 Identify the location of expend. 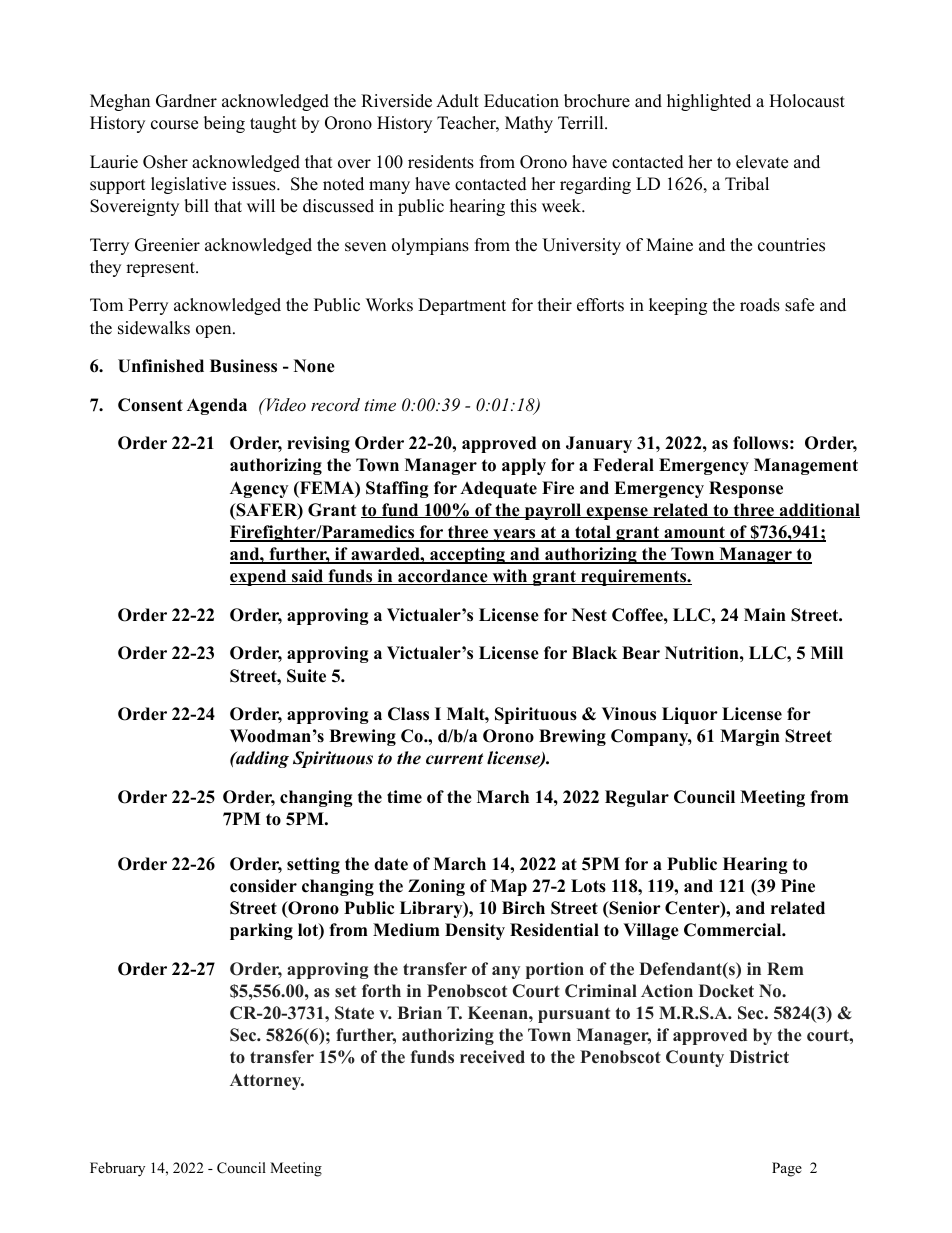
(259, 577).
